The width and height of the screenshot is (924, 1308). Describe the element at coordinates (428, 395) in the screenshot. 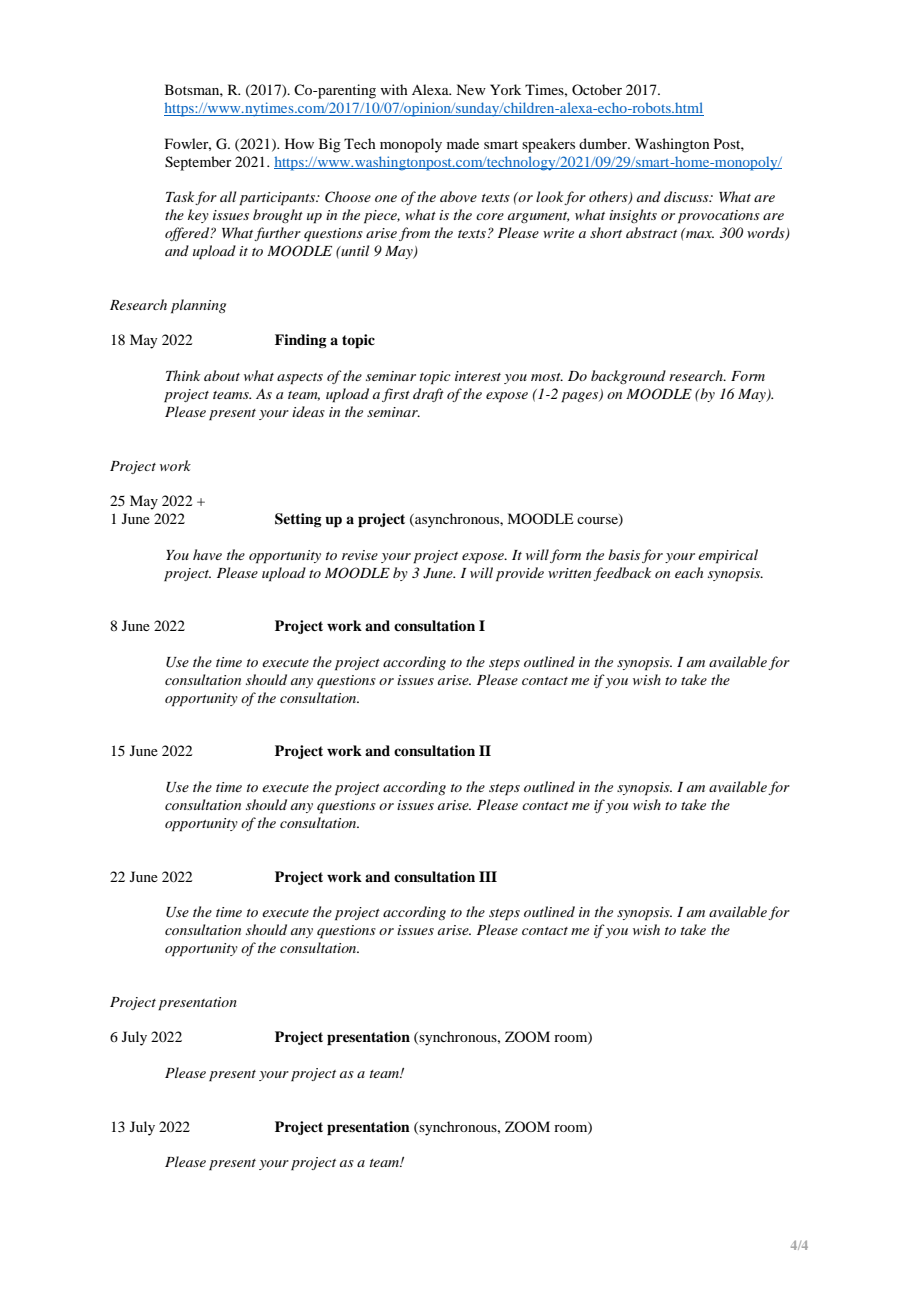

I see `draft` at that location.
